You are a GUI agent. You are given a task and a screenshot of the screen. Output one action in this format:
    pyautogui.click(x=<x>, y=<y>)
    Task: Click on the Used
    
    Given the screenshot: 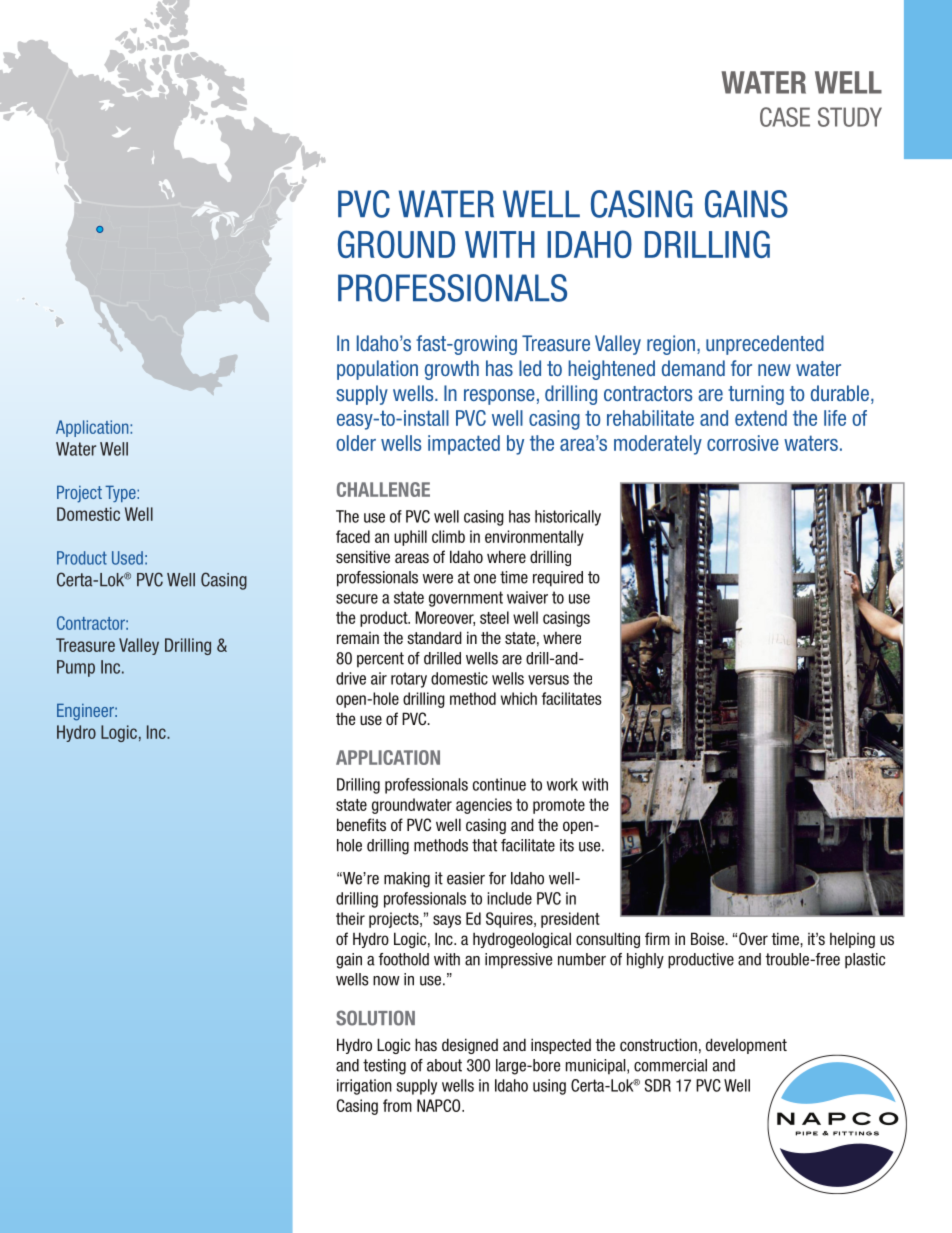 What is the action you would take?
    pyautogui.click(x=127, y=558)
